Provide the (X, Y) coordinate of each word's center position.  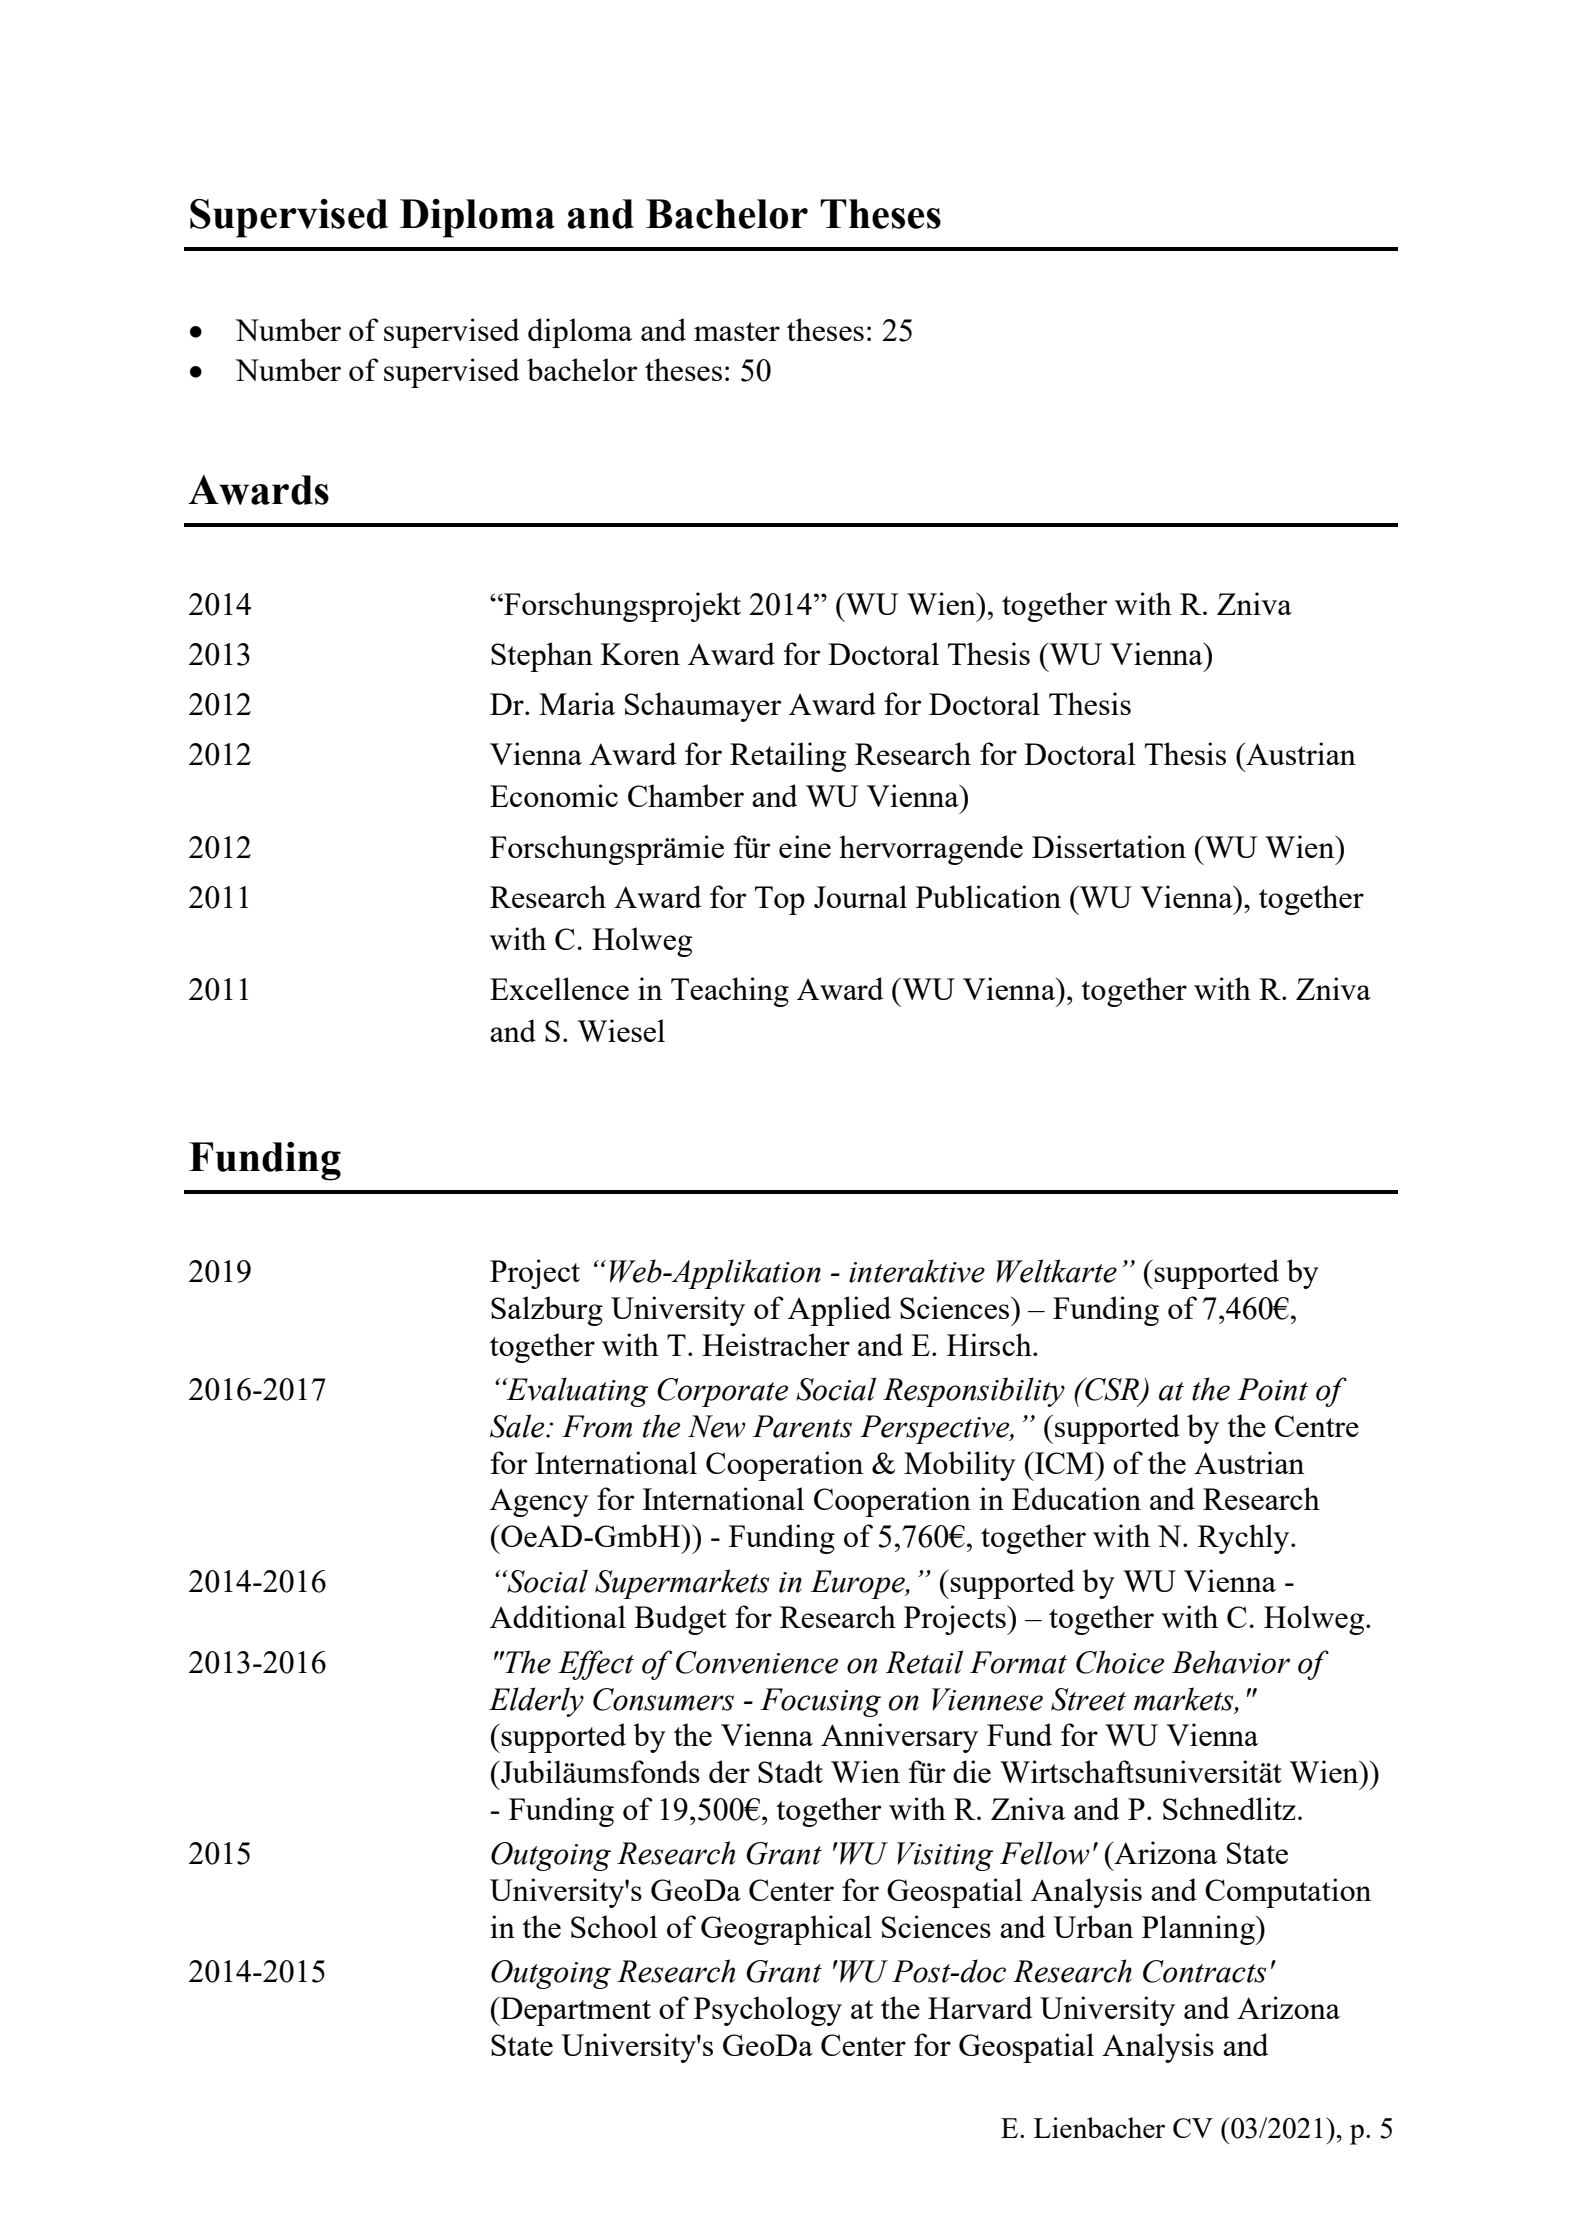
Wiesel (621, 1030)
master (737, 331)
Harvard (980, 2007)
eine (805, 846)
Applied (839, 1311)
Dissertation (1109, 846)
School (614, 1926)
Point (1272, 1389)
